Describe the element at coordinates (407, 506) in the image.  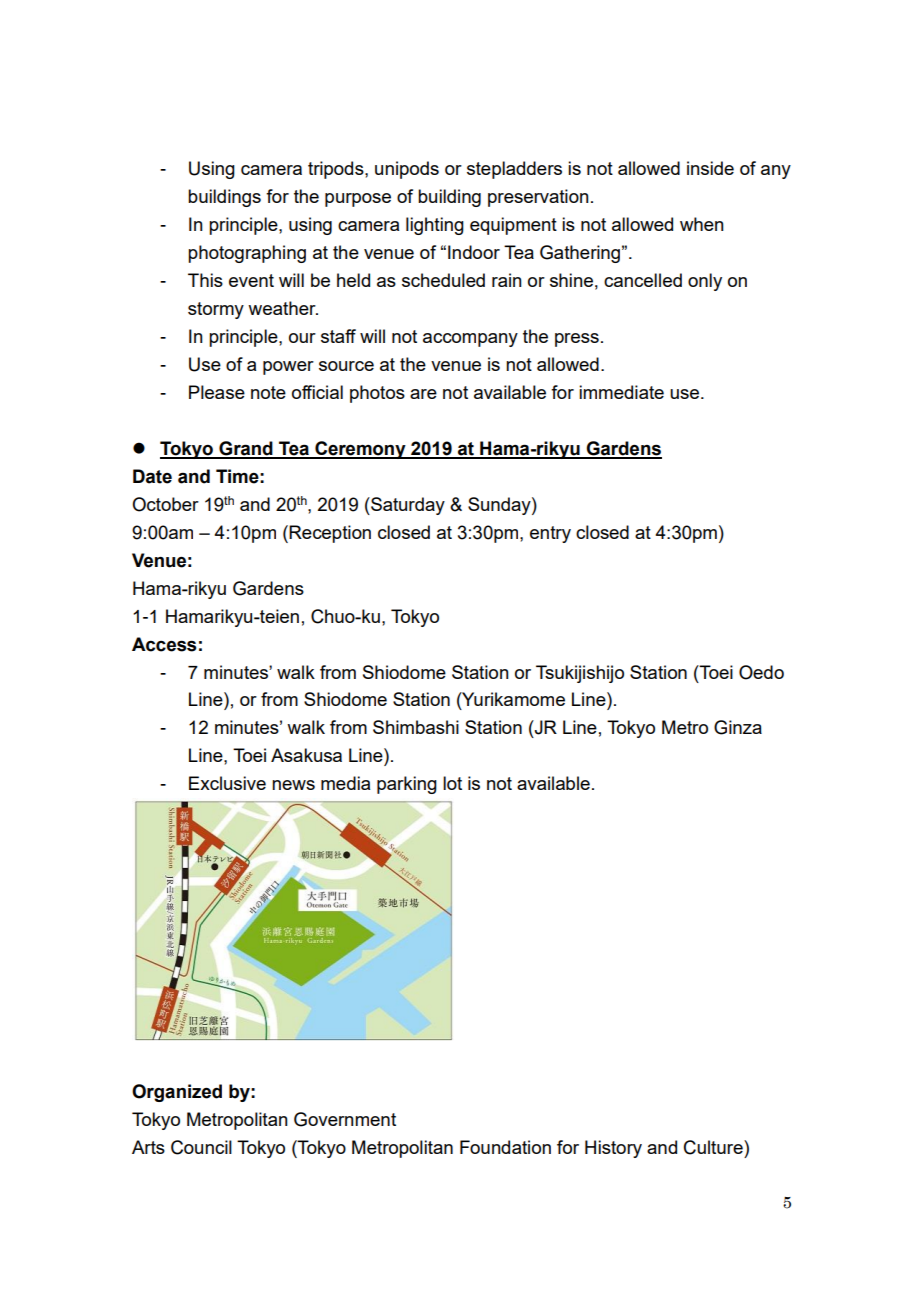
I see `Saturday` at that location.
